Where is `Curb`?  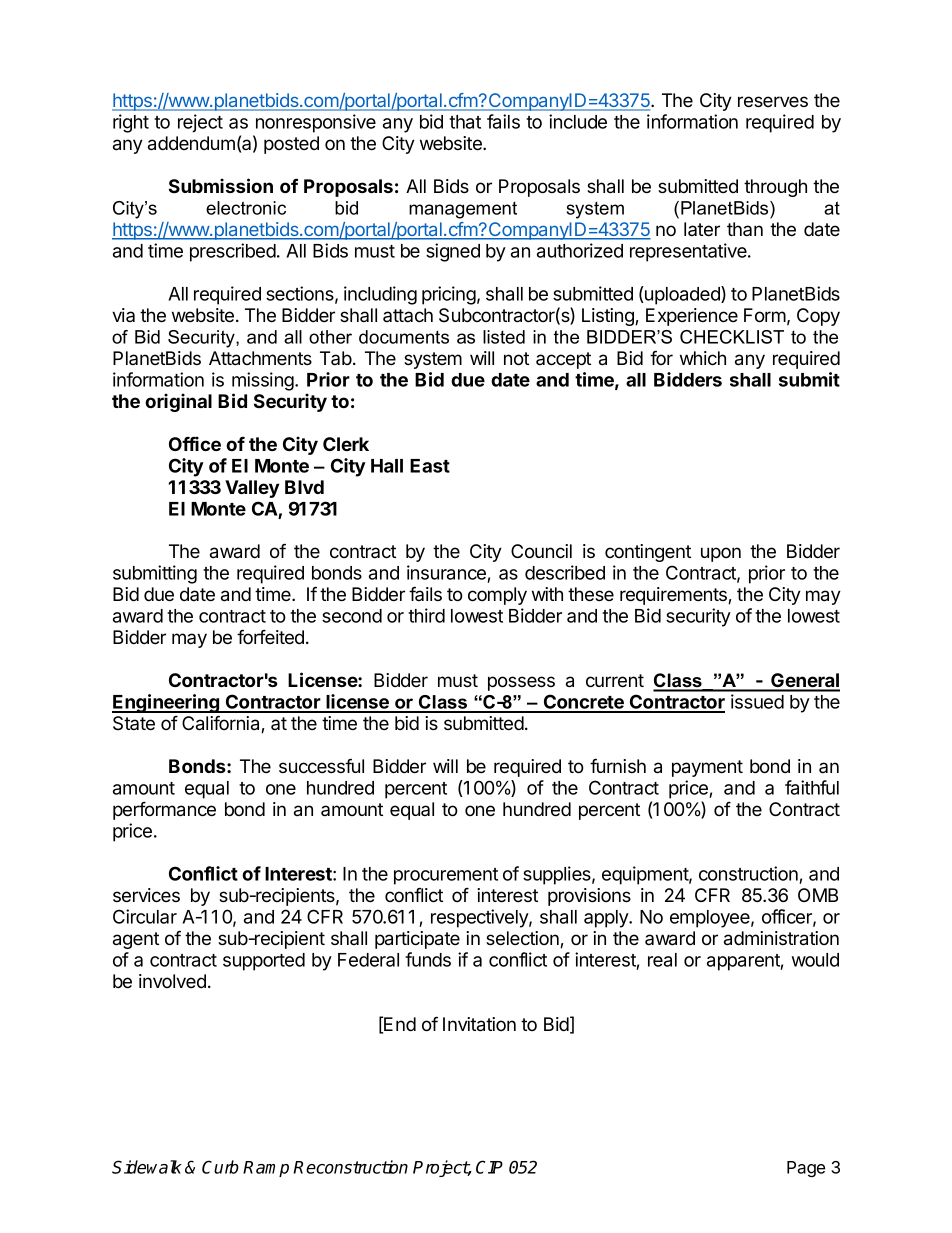
Curb is located at coordinates (220, 1167).
